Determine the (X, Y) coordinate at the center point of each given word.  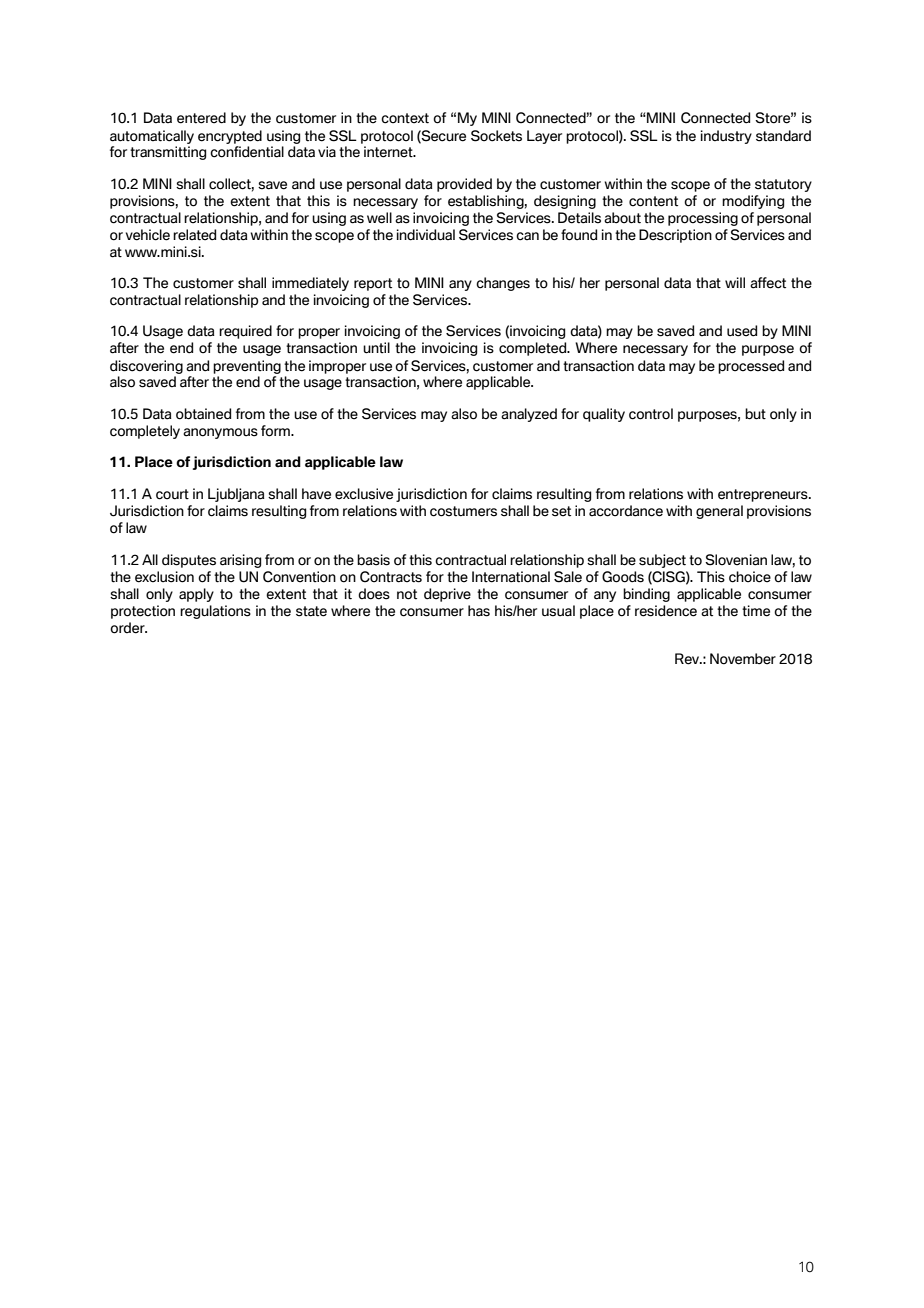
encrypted (230, 137)
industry (726, 137)
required (245, 332)
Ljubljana (236, 495)
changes (503, 284)
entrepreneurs (764, 495)
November (743, 659)
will (735, 282)
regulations (215, 612)
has (479, 611)
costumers (463, 511)
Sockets (496, 136)
